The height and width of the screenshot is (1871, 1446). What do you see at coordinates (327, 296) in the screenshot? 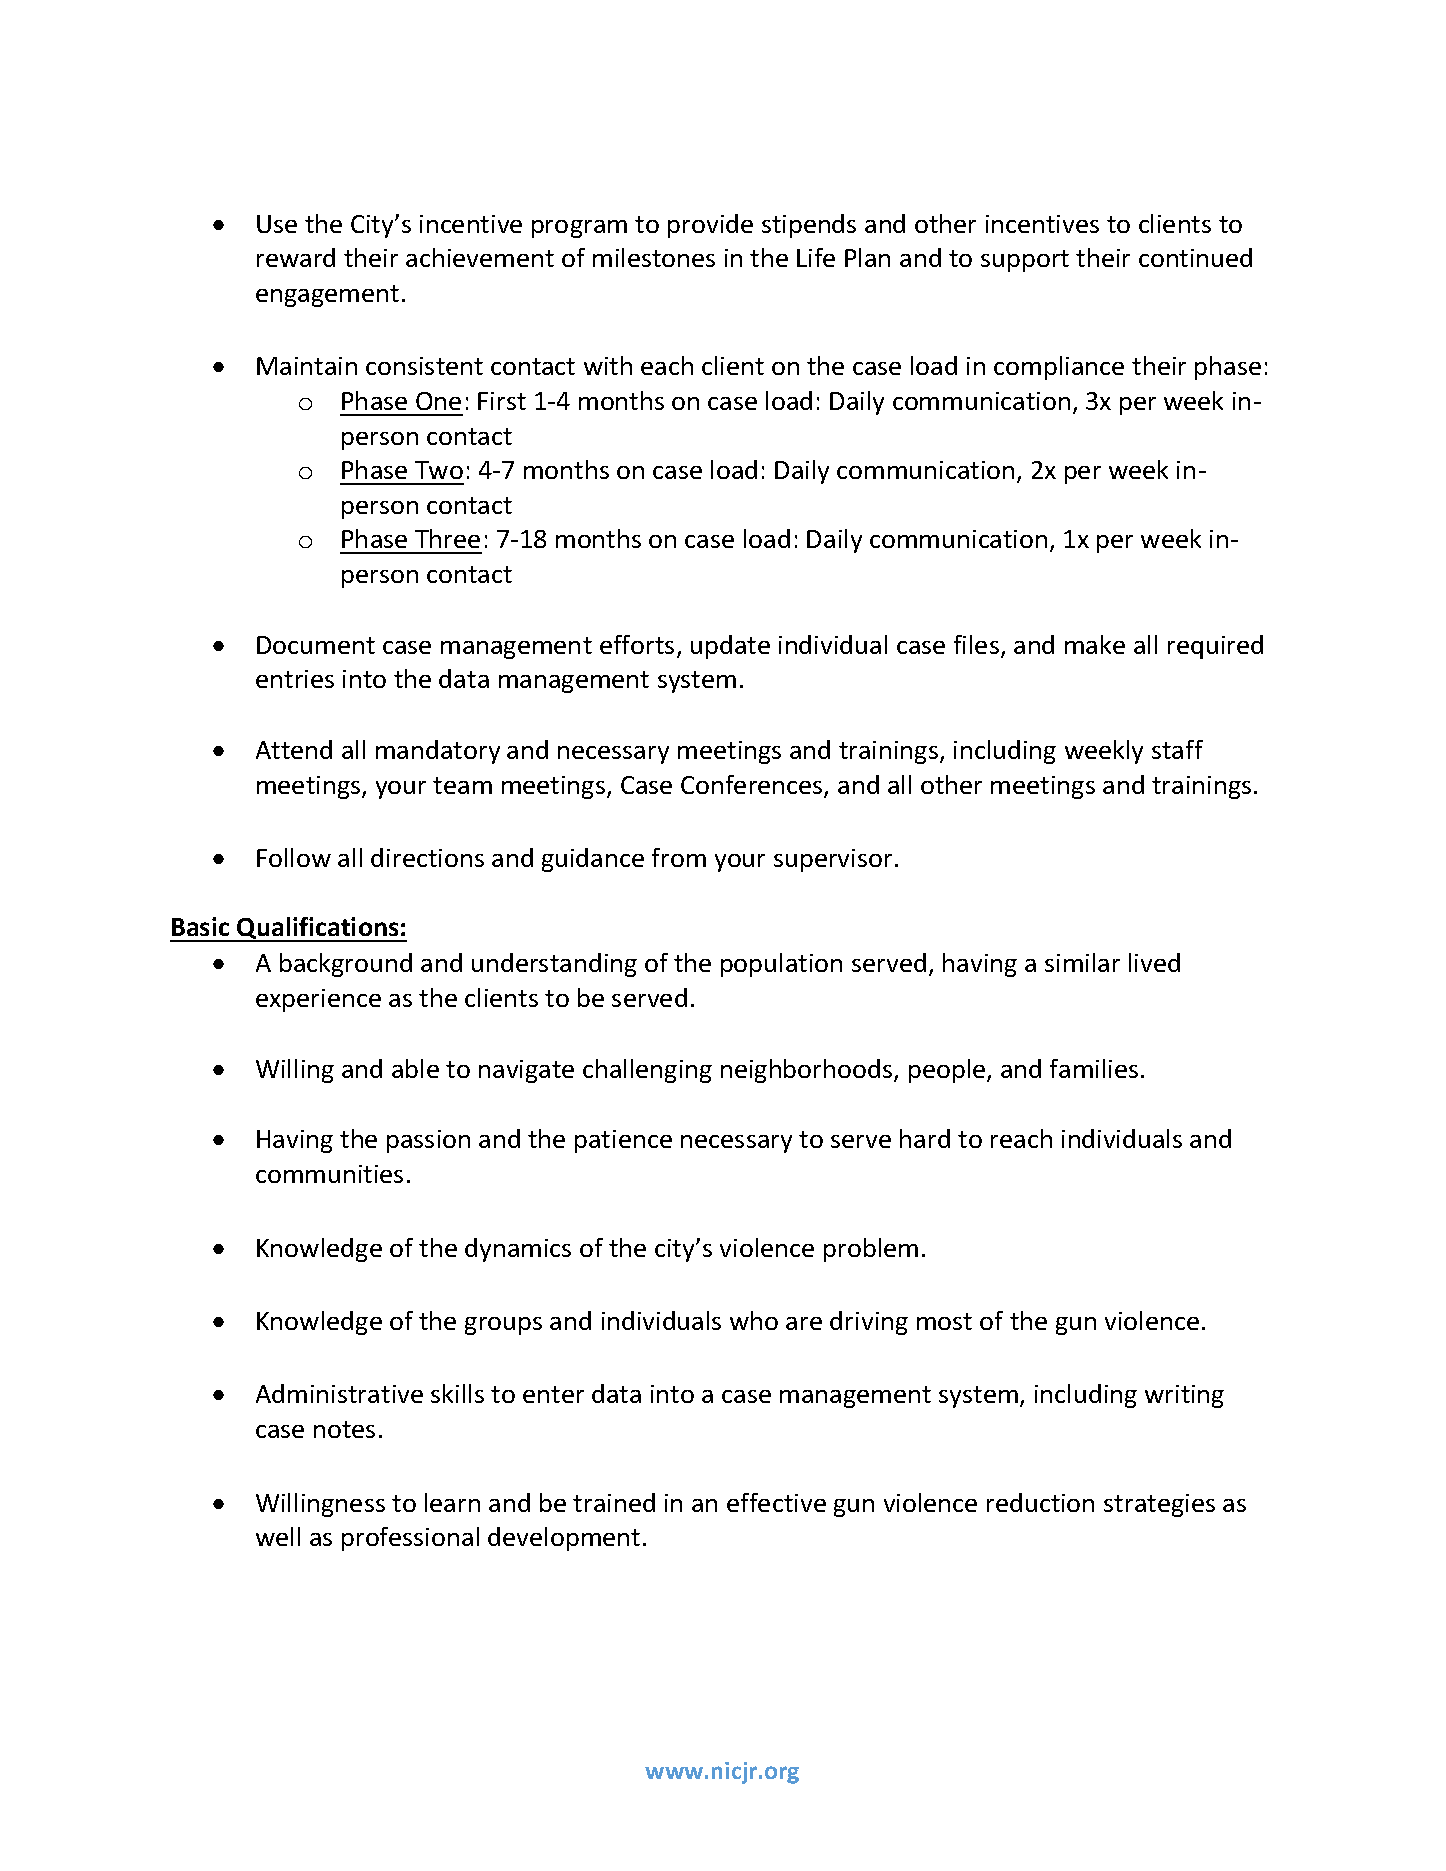
I see `engagement` at bounding box center [327, 296].
